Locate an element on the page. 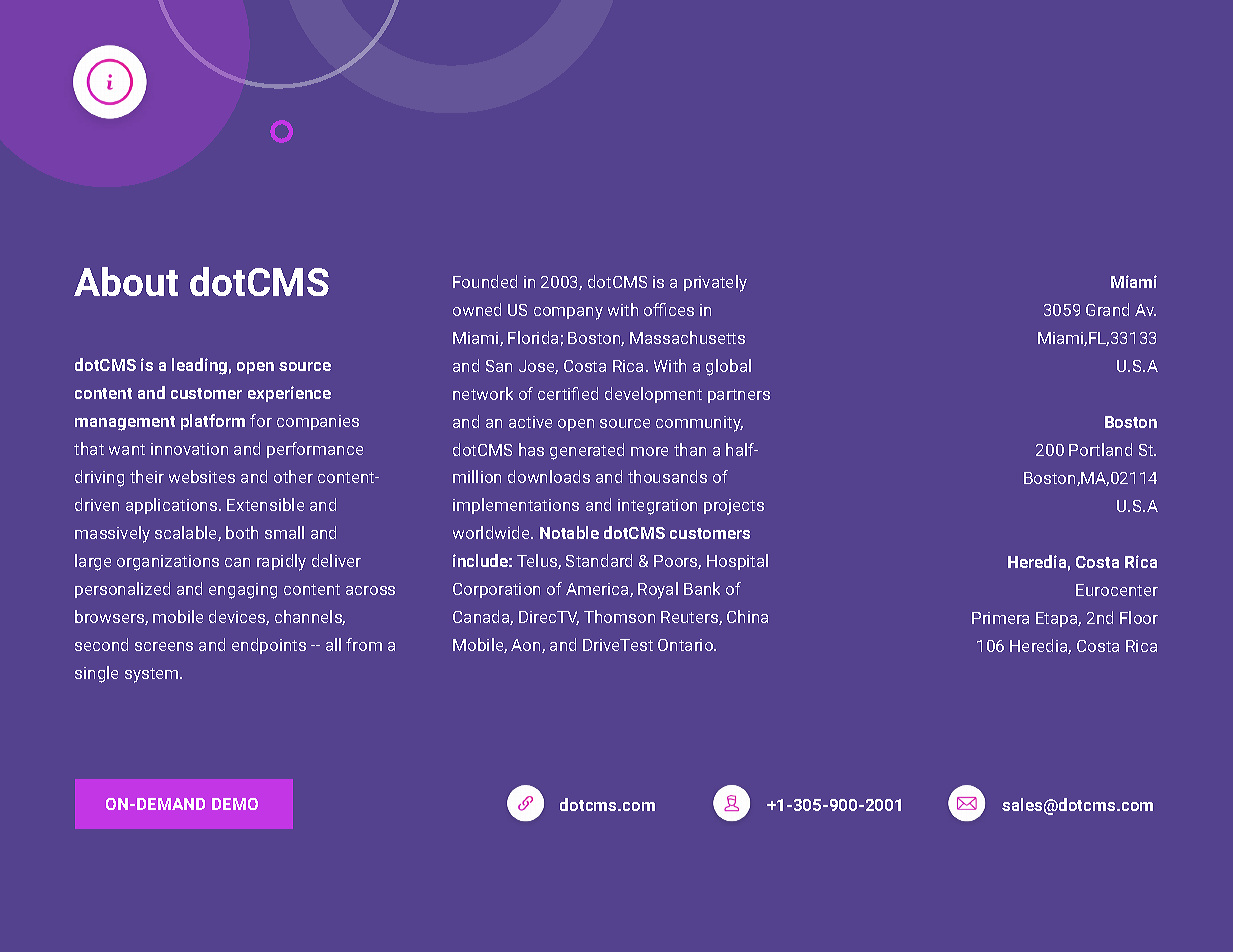 The height and width of the page is (952, 1233). innovation is located at coordinates (189, 449).
